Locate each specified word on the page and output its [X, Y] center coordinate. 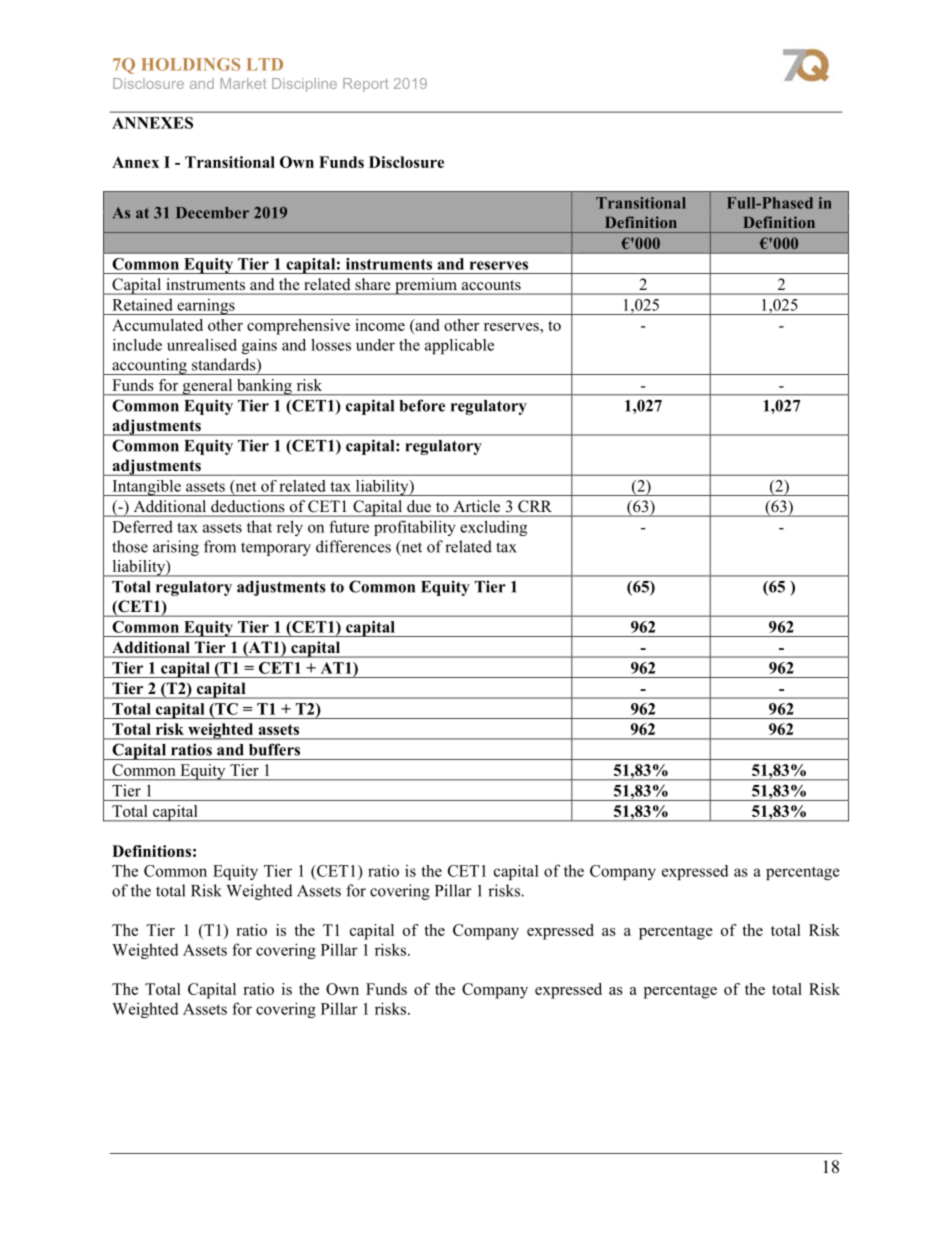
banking [264, 387]
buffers [274, 750]
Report [366, 85]
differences [353, 546]
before [422, 405]
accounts [491, 285]
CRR [535, 506]
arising [176, 548]
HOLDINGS [190, 64]
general [207, 387]
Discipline [304, 85]
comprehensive [298, 327]
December [212, 213]
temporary [276, 549]
